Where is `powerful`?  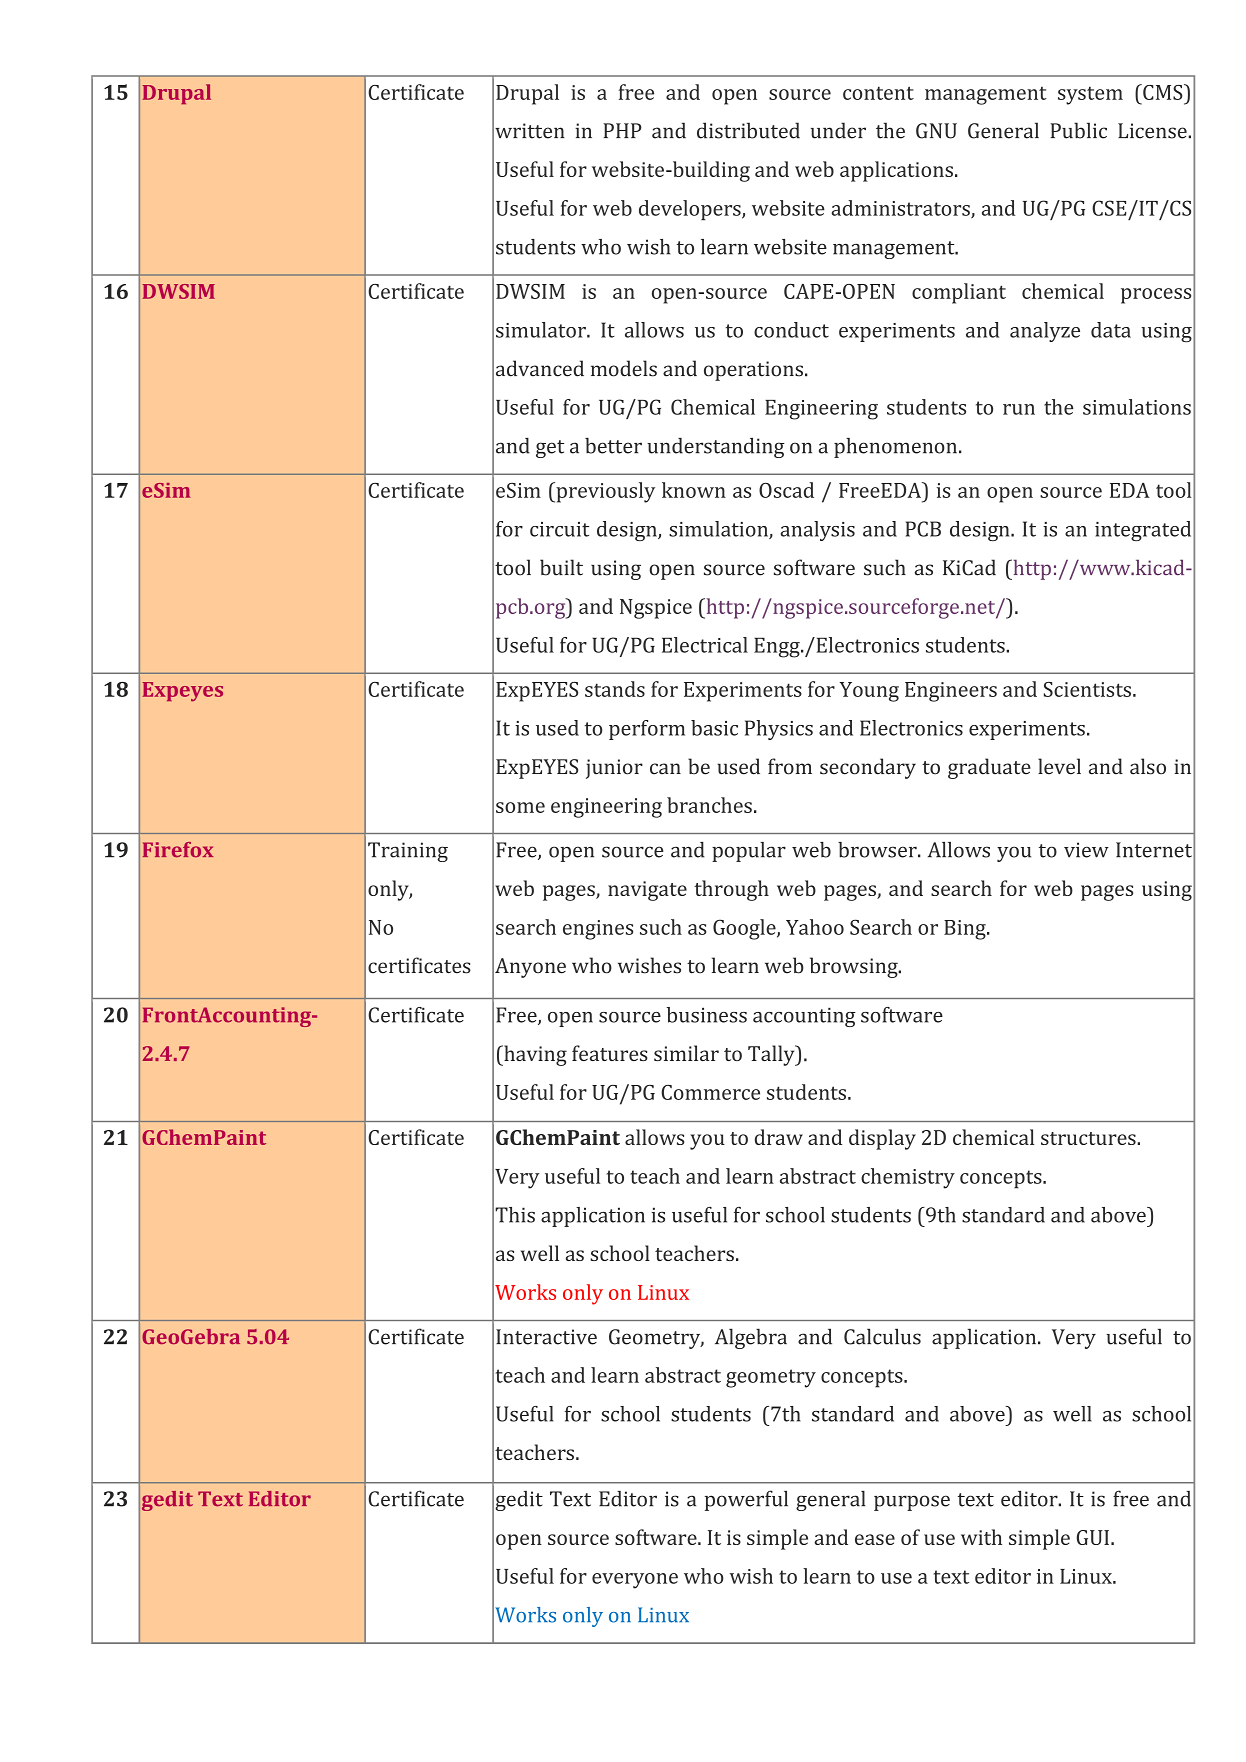
powerful is located at coordinates (746, 1500).
